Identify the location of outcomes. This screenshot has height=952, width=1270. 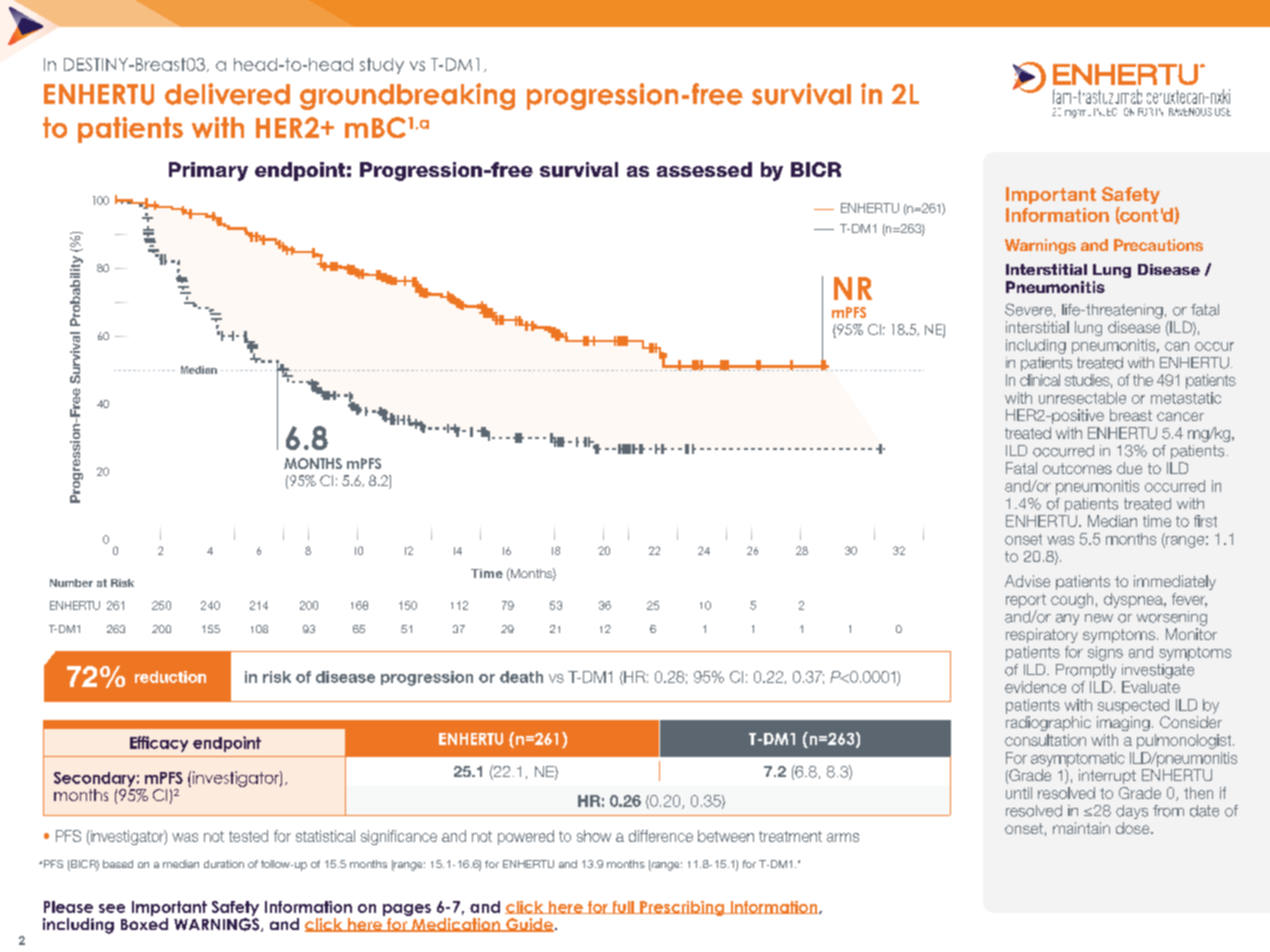
(1077, 468).
